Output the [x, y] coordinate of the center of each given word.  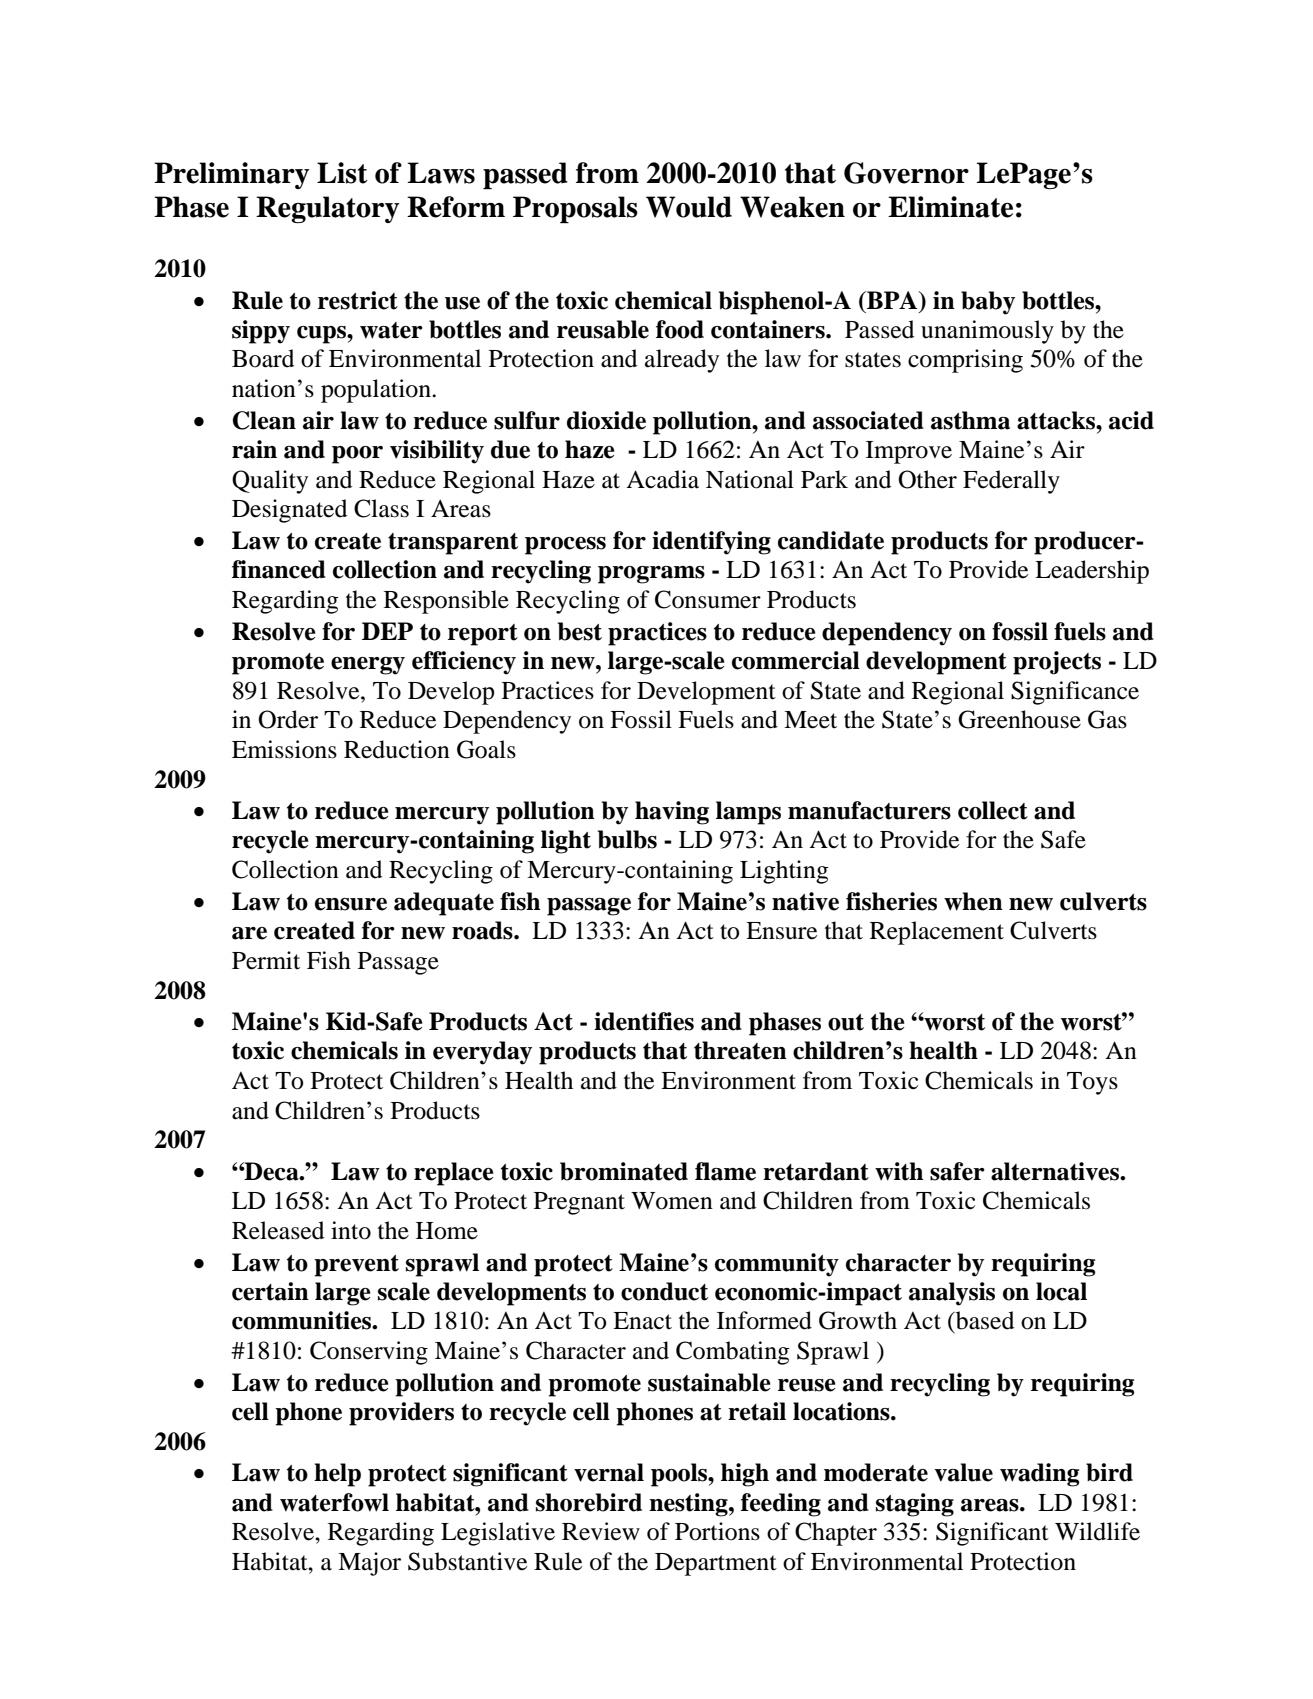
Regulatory [327, 209]
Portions [717, 1531]
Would [689, 207]
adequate [444, 904]
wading [1039, 1475]
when [973, 901]
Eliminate [950, 207]
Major [369, 1564]
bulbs [627, 839]
